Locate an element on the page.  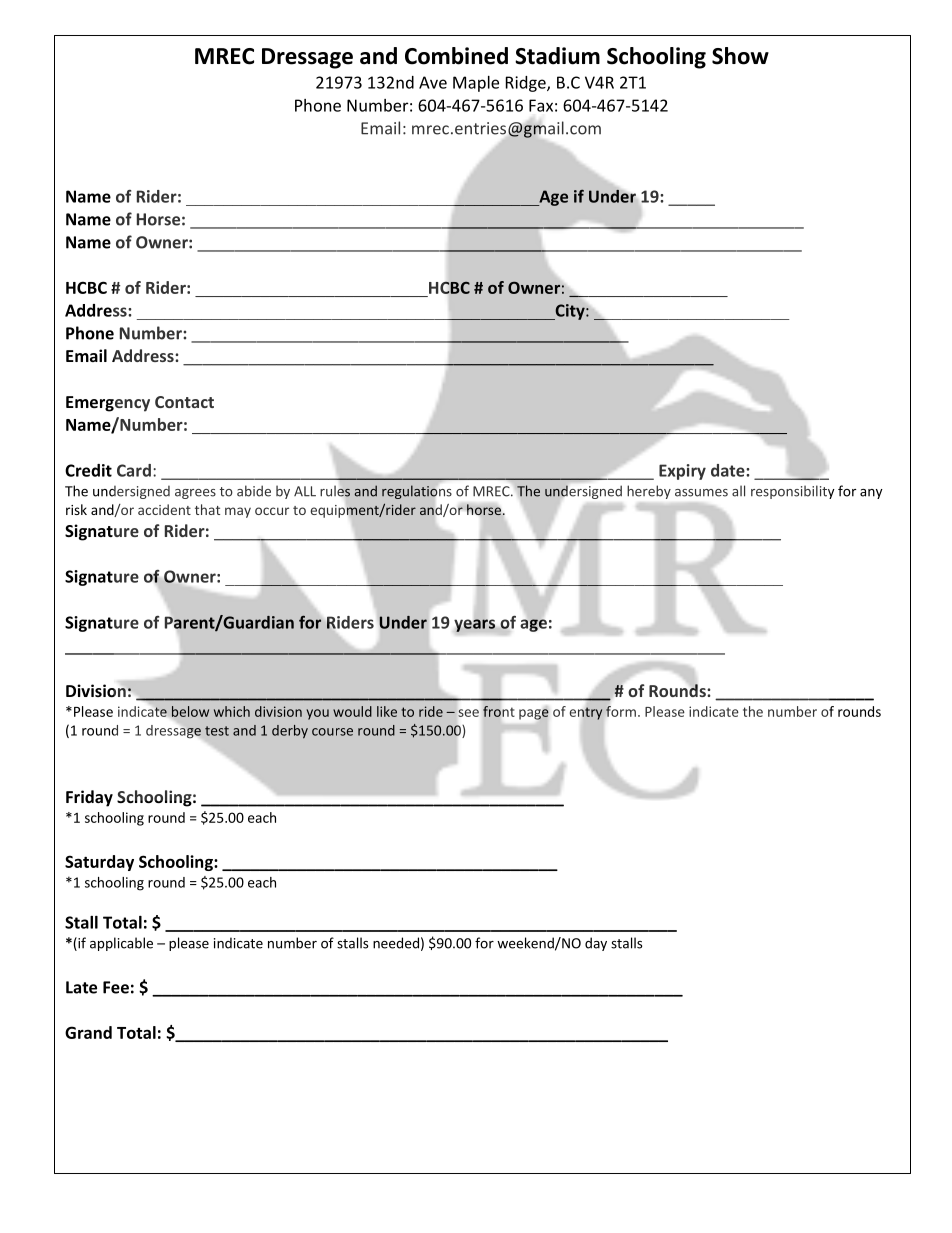
Fee is located at coordinates (116, 987).
